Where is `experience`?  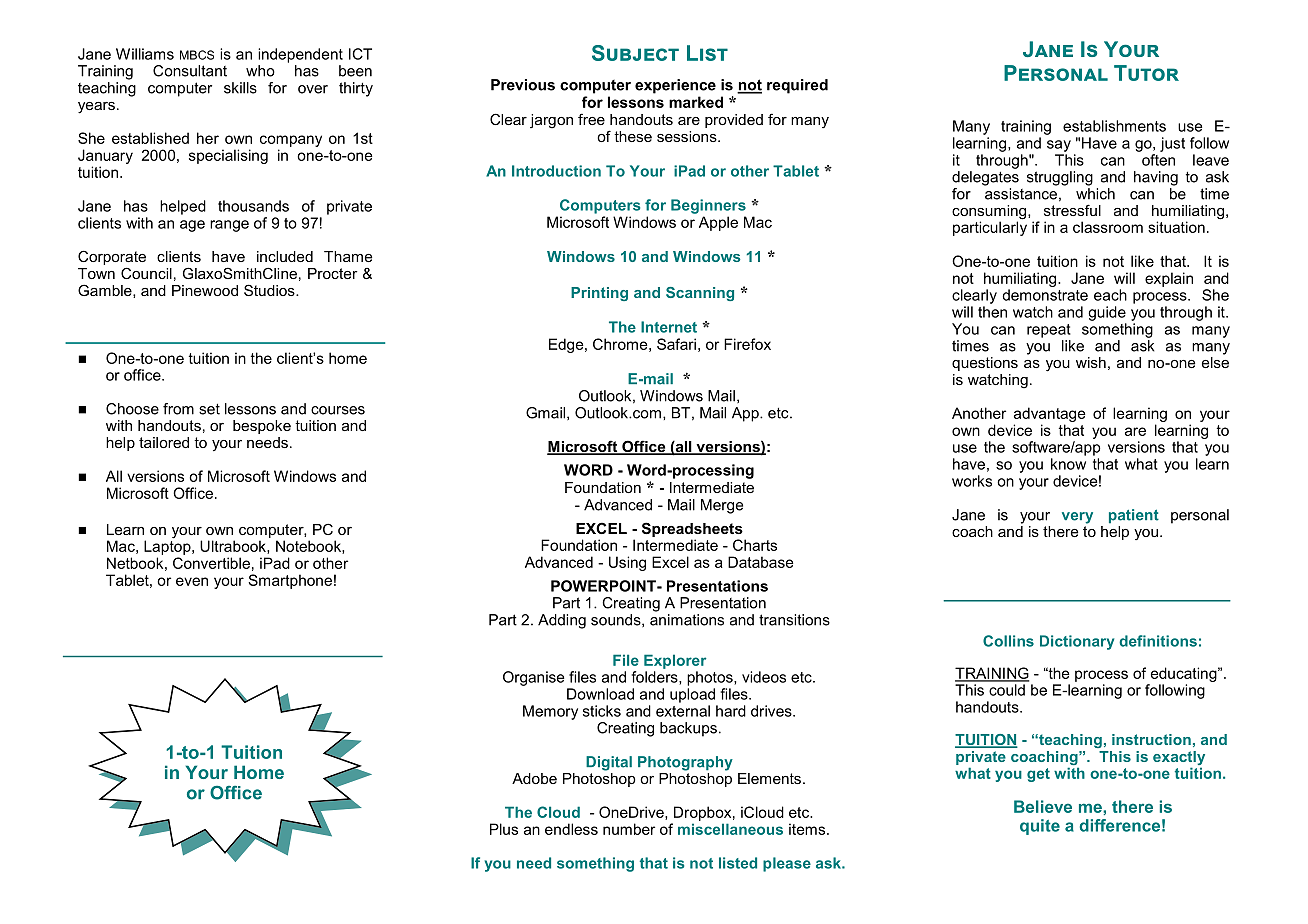 experience is located at coordinates (675, 86).
